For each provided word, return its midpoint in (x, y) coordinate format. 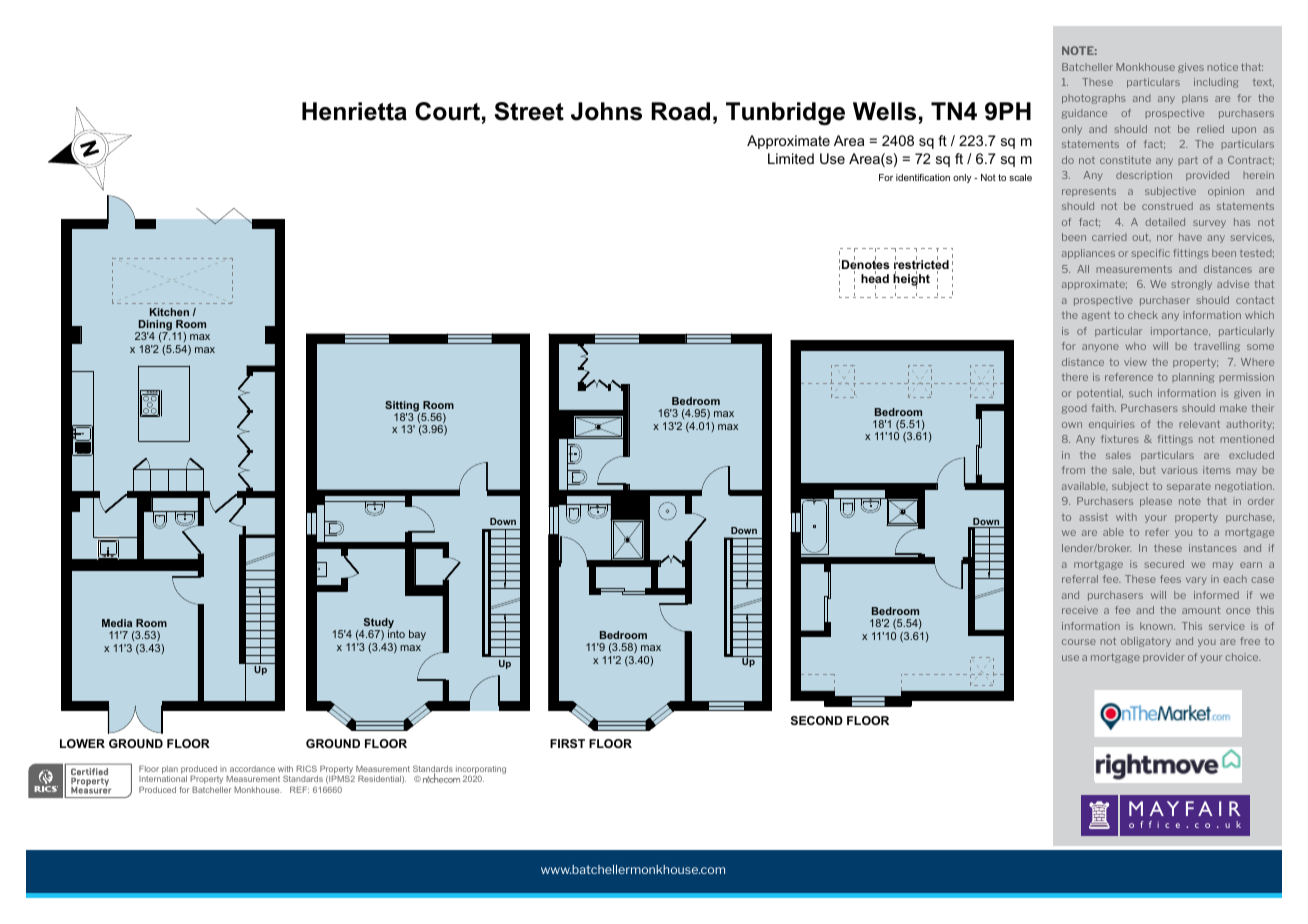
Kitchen (169, 312)
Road (680, 111)
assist (1093, 517)
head (875, 279)
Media (117, 623)
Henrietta (354, 111)
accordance (252, 769)
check (1143, 315)
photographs (1094, 99)
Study (378, 624)
